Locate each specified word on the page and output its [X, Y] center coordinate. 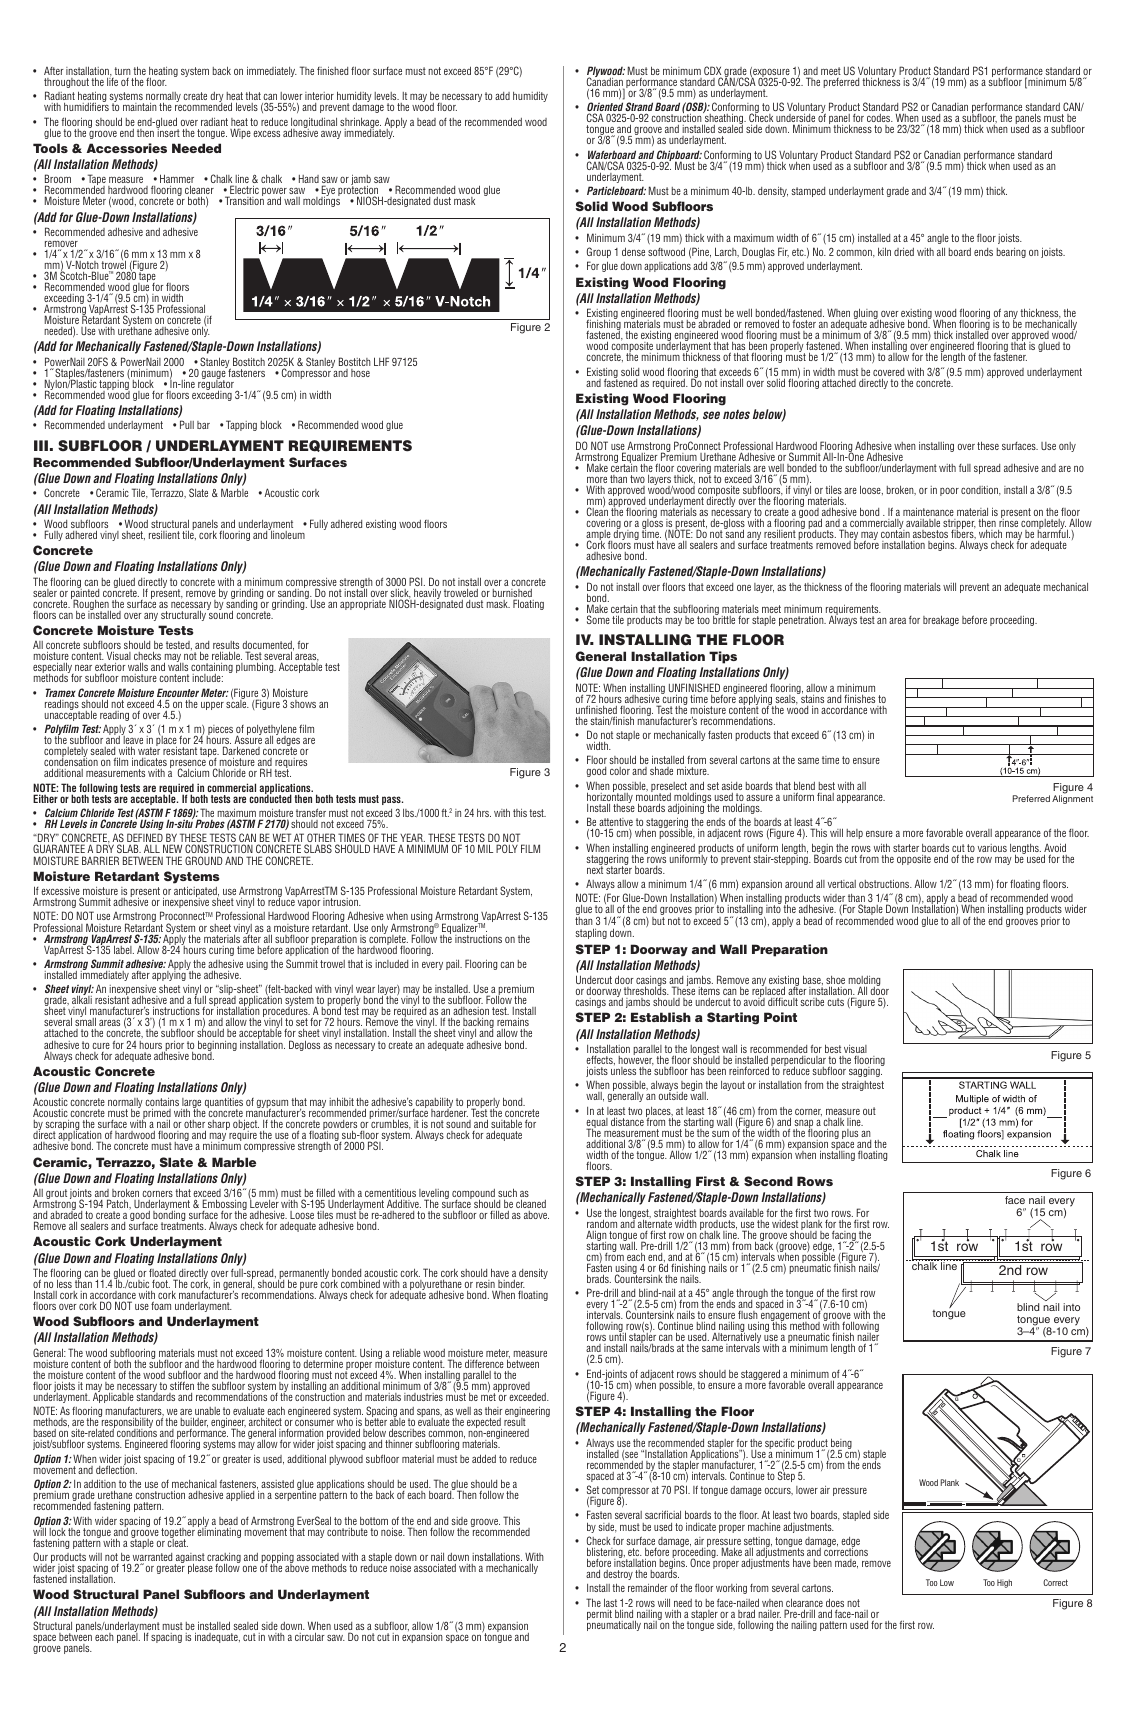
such [507, 1192]
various [992, 848]
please [200, 1568]
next [596, 869]
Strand [639, 108]
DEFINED [145, 839]
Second [768, 1181]
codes [880, 118]
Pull [187, 424]
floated [163, 1274]
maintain [140, 107]
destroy [618, 1575]
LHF [381, 361]
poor [949, 491]
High [1004, 1583]
